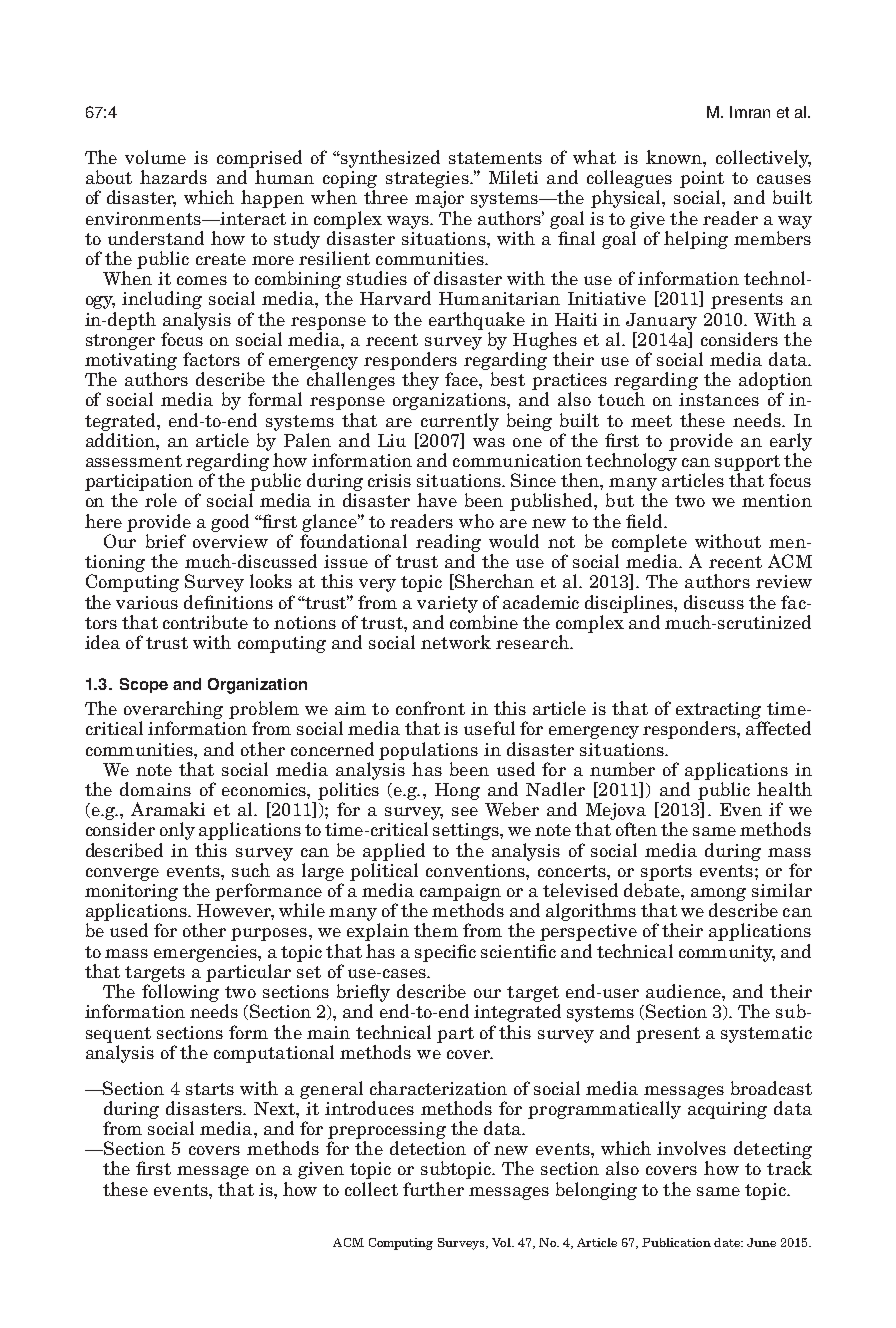 The width and height of the image is (896, 1328). I want to click on community, so click(727, 953).
